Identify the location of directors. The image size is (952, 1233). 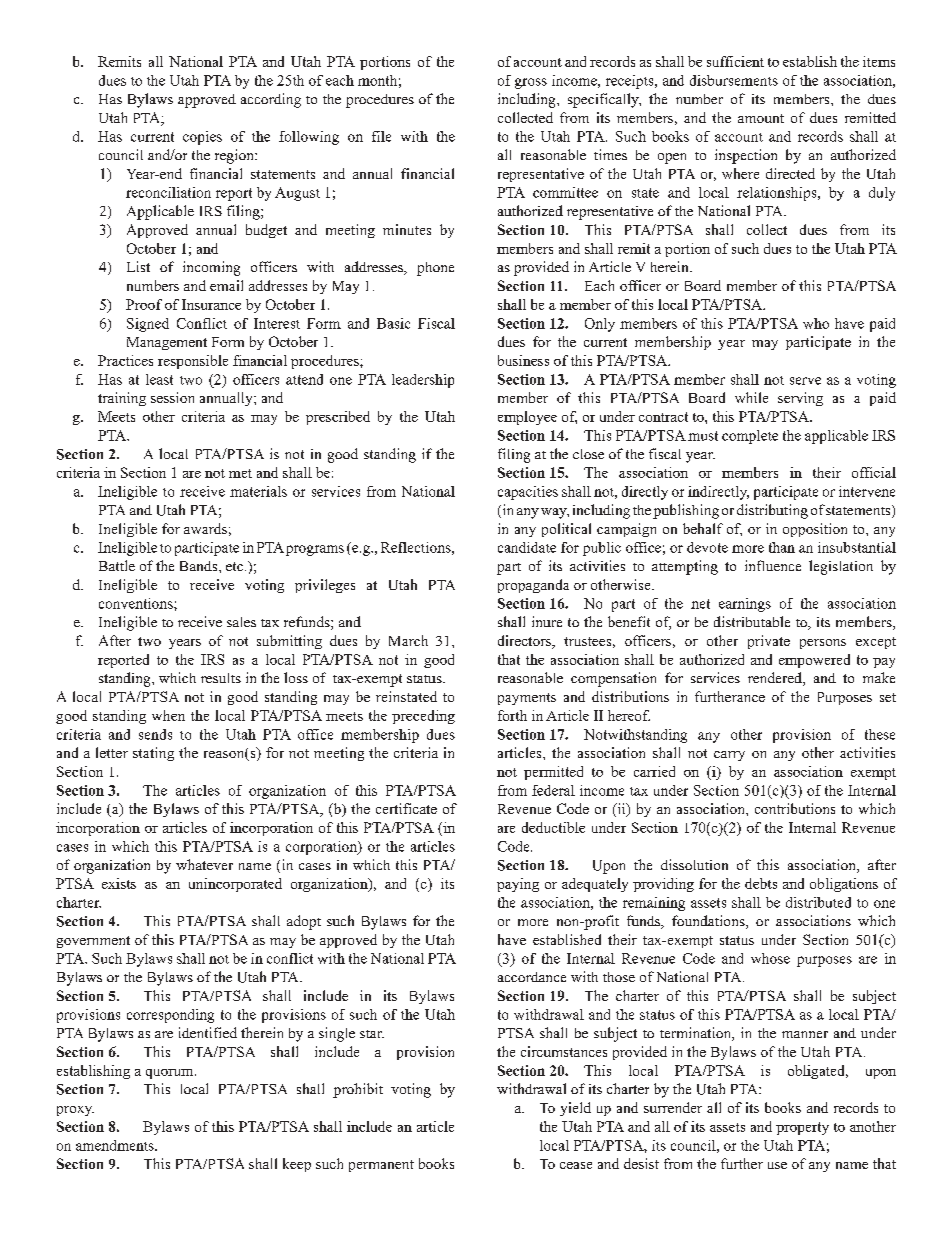
(525, 642).
